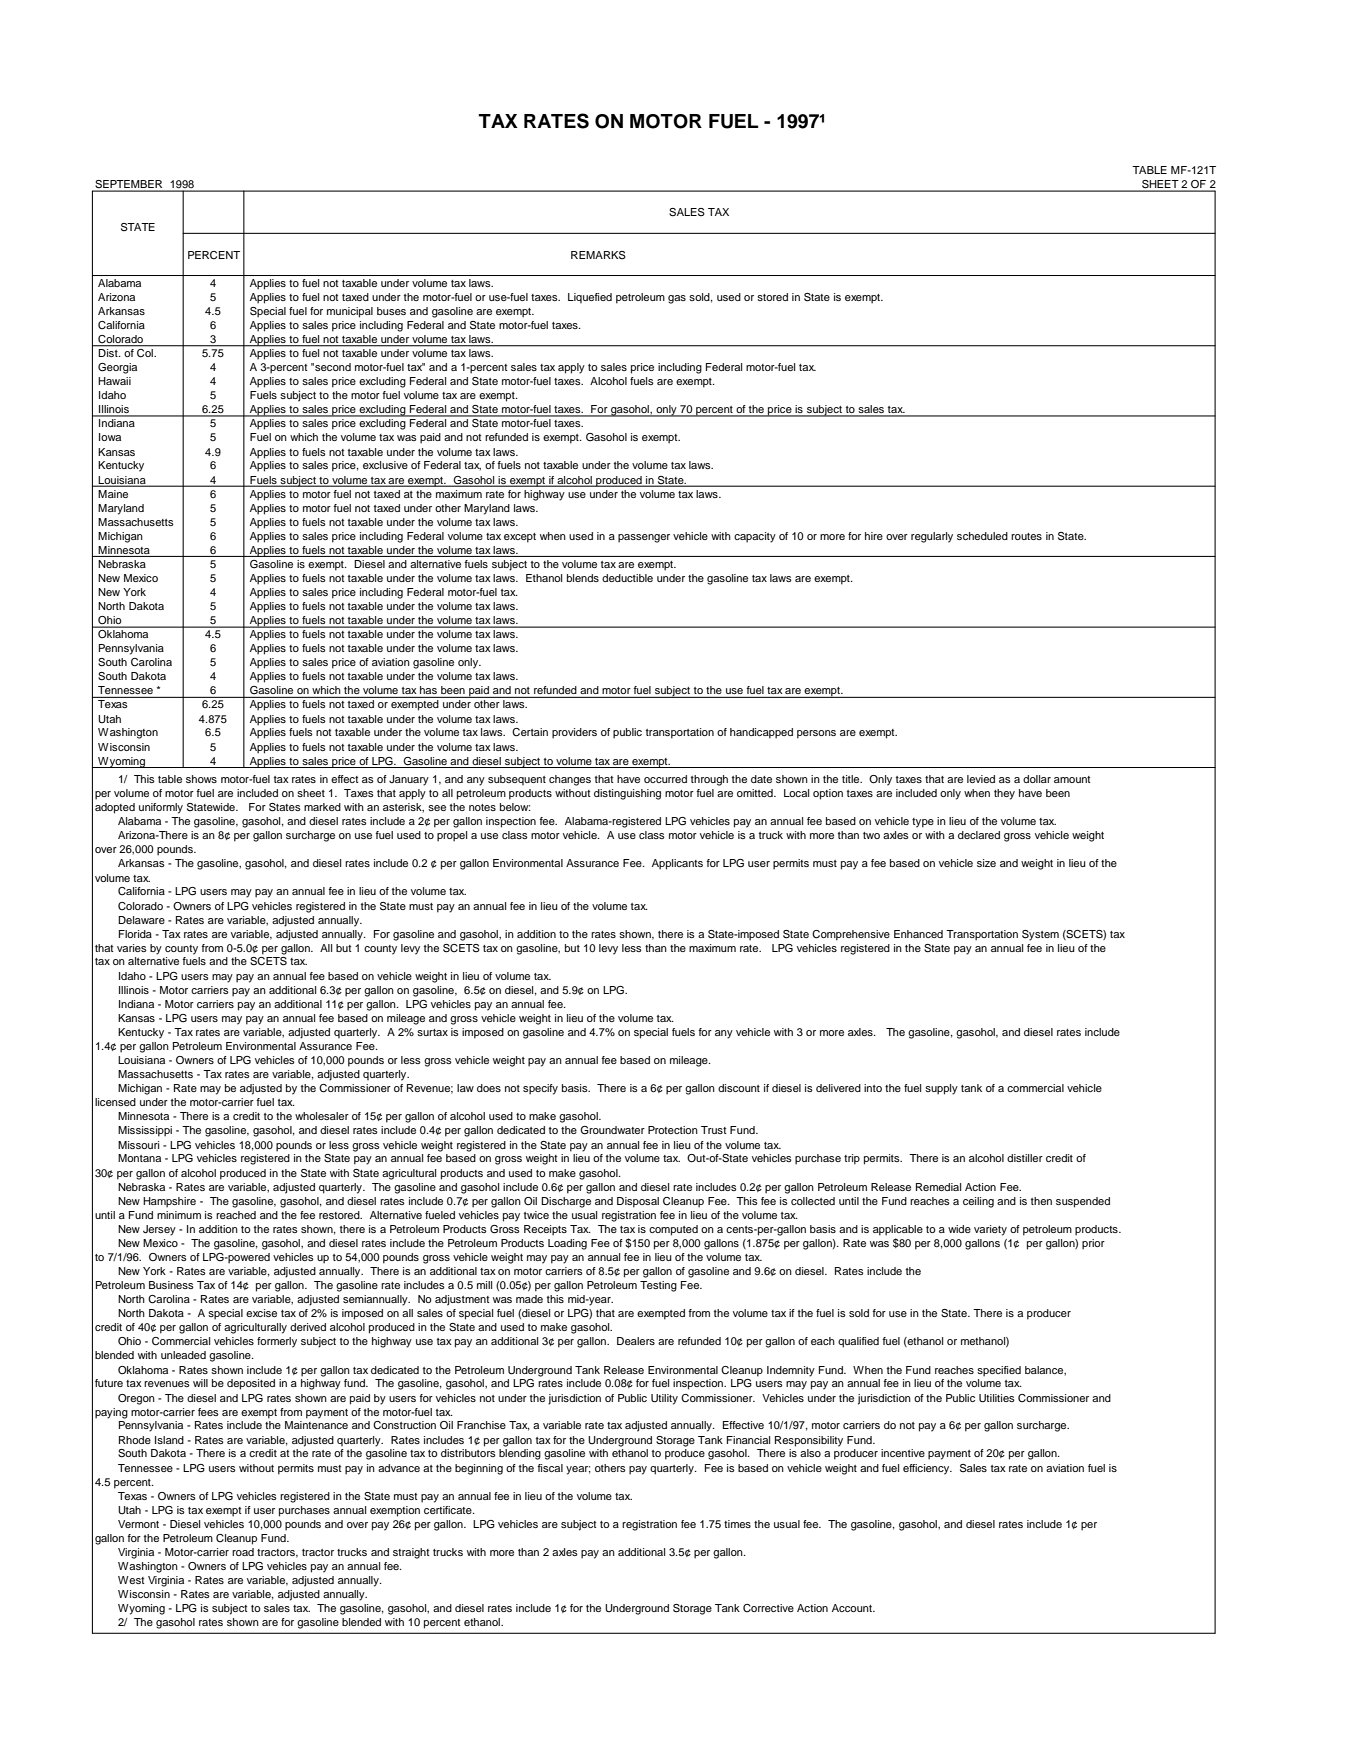 The width and height of the document is (1346, 1742). I want to click on Groundwater, so click(612, 1130).
